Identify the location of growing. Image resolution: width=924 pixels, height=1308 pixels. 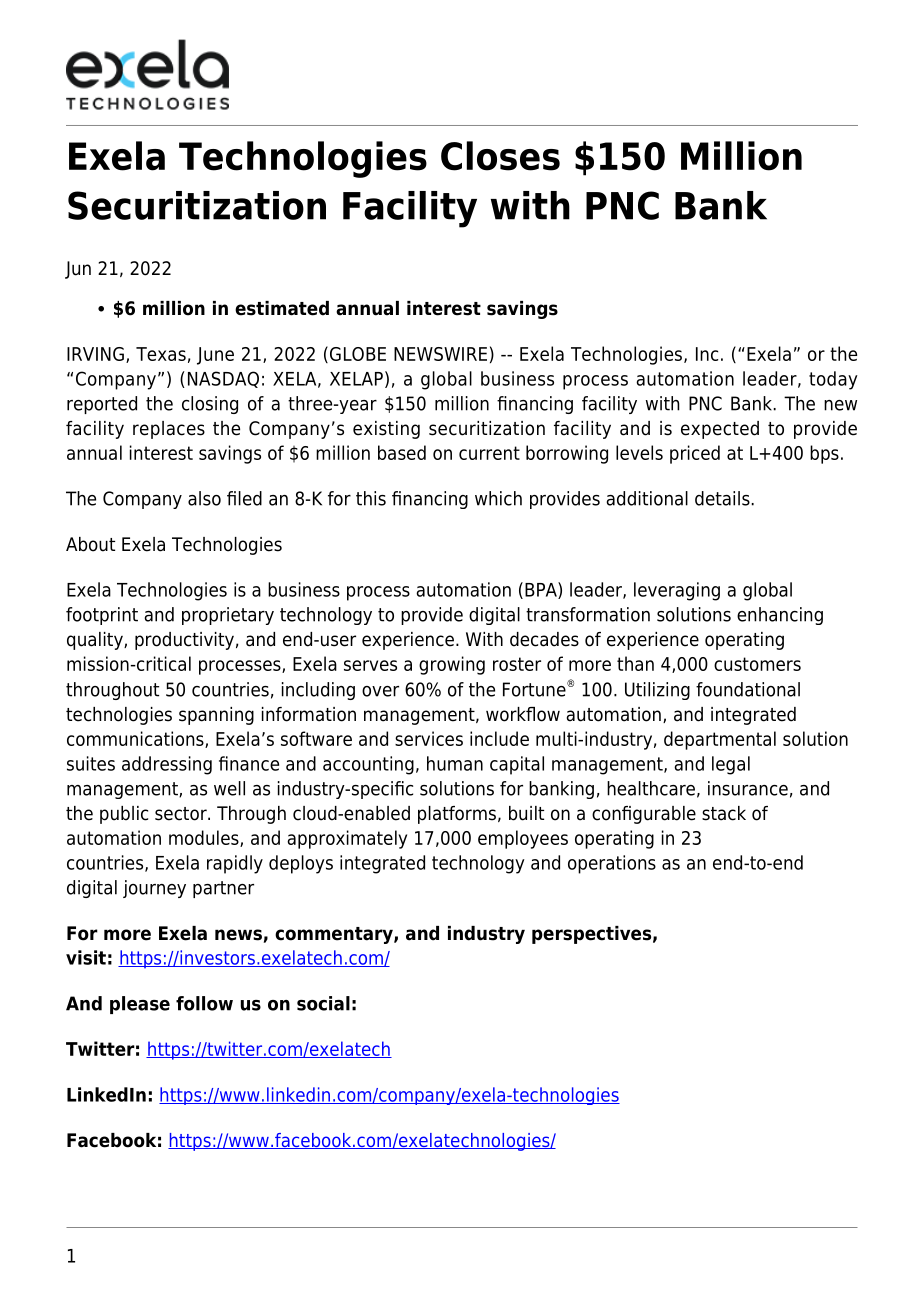
(452, 665).
